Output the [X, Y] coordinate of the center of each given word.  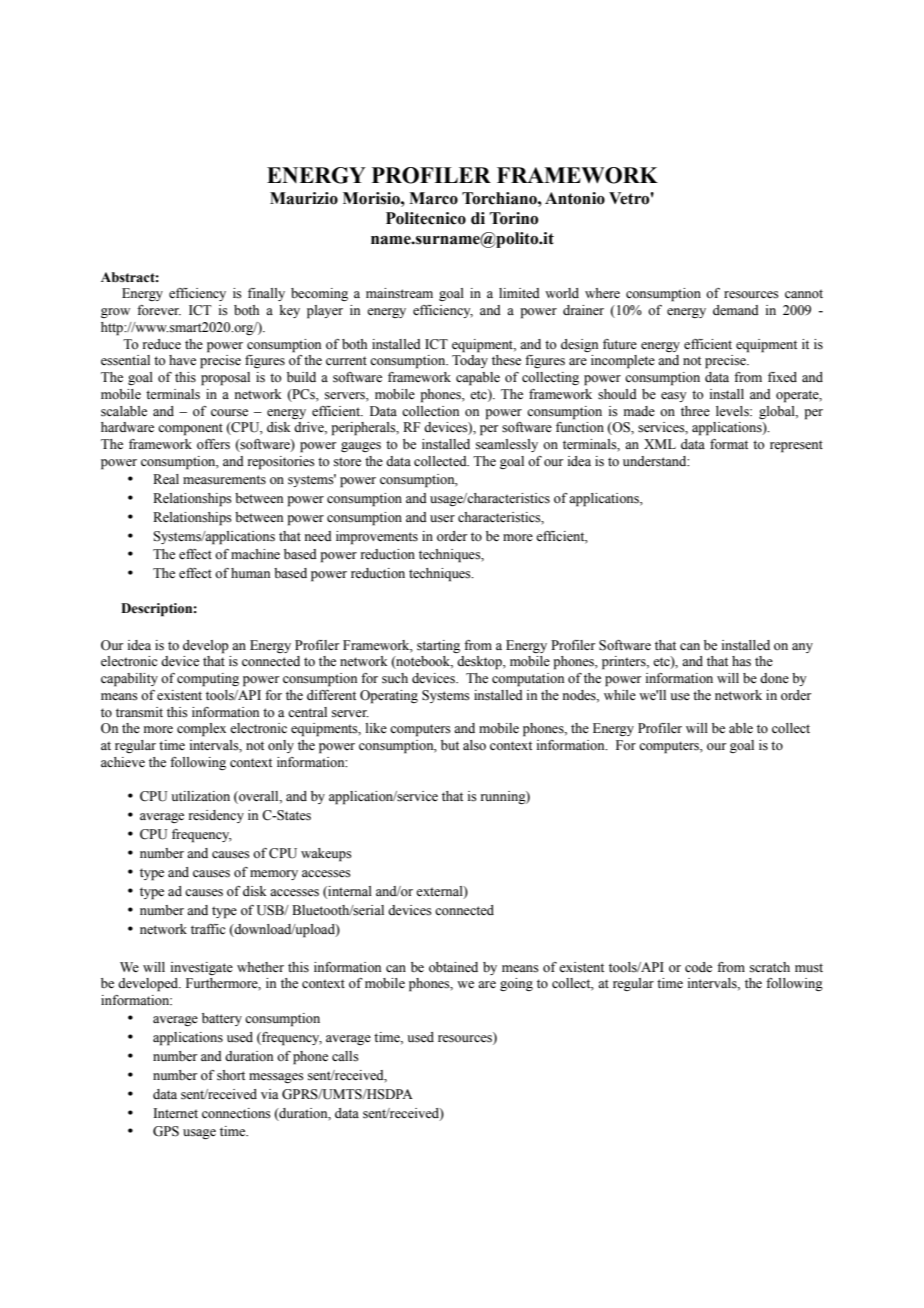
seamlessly [507, 445]
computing [208, 680]
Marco [433, 198]
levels [733, 411]
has [741, 661]
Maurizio [304, 198]
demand [736, 310]
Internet [176, 1113]
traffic [208, 929]
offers [213, 444]
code [698, 967]
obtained [453, 967]
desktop [480, 663]
